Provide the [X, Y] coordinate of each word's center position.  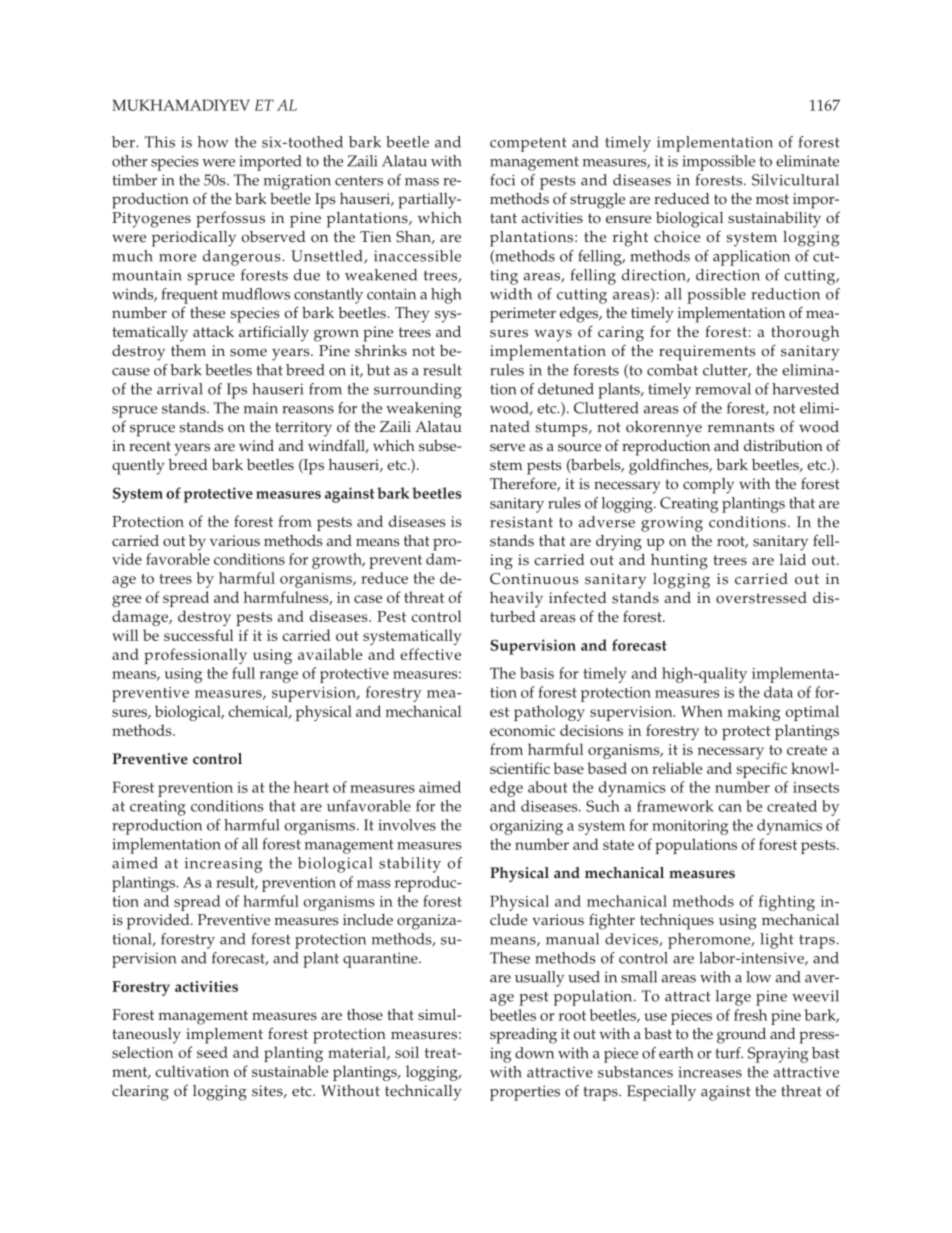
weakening [424, 410]
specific [762, 770]
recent [150, 446]
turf [729, 1053]
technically [423, 1093]
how [213, 142]
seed [212, 1052]
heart [311, 787]
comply [708, 486]
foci [502, 180]
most [772, 199]
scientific [520, 768]
